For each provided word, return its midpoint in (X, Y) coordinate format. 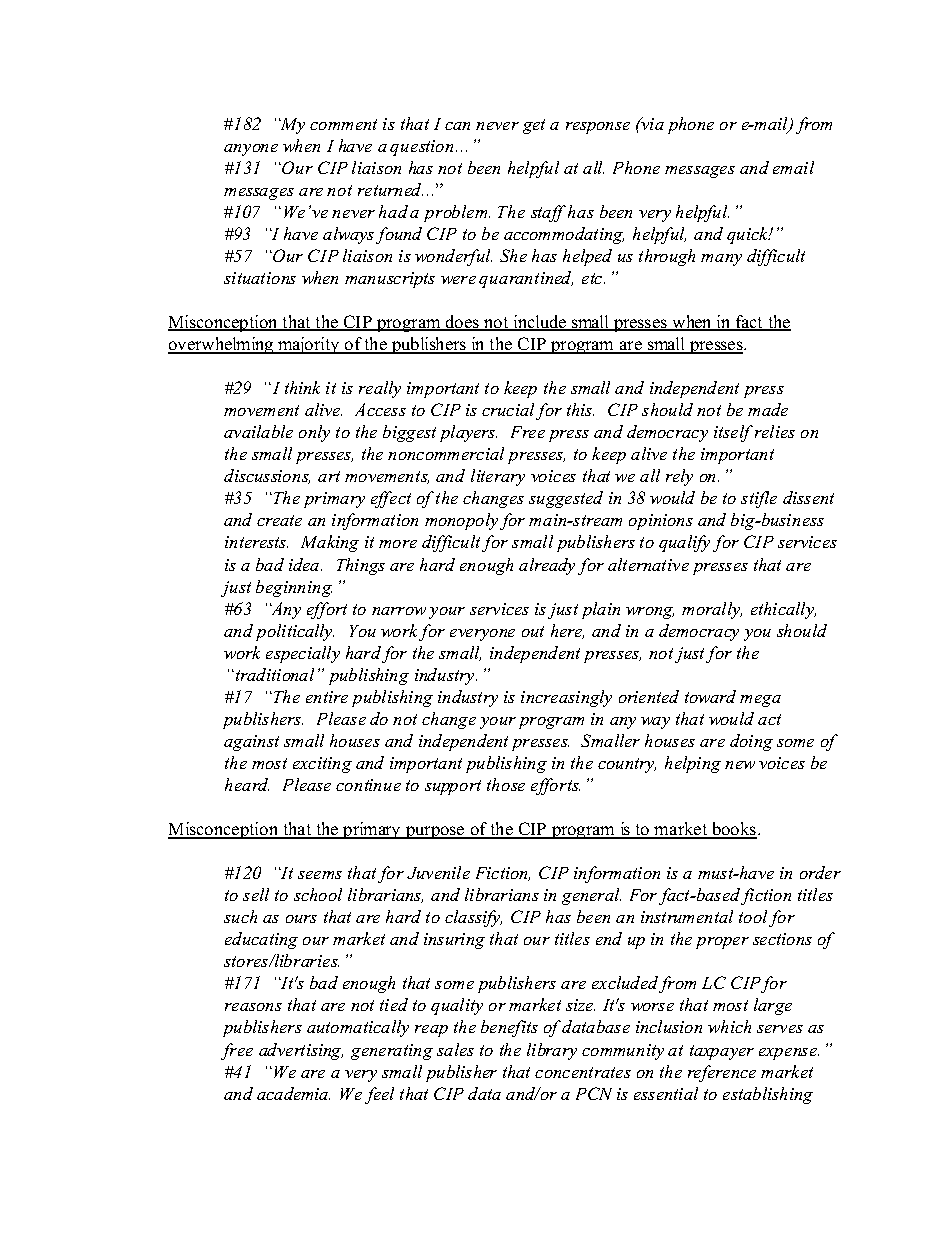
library (552, 1051)
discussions (267, 476)
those (506, 784)
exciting (322, 765)
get (534, 126)
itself (733, 433)
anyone (251, 150)
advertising (301, 1051)
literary (498, 477)
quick (749, 235)
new (740, 765)
